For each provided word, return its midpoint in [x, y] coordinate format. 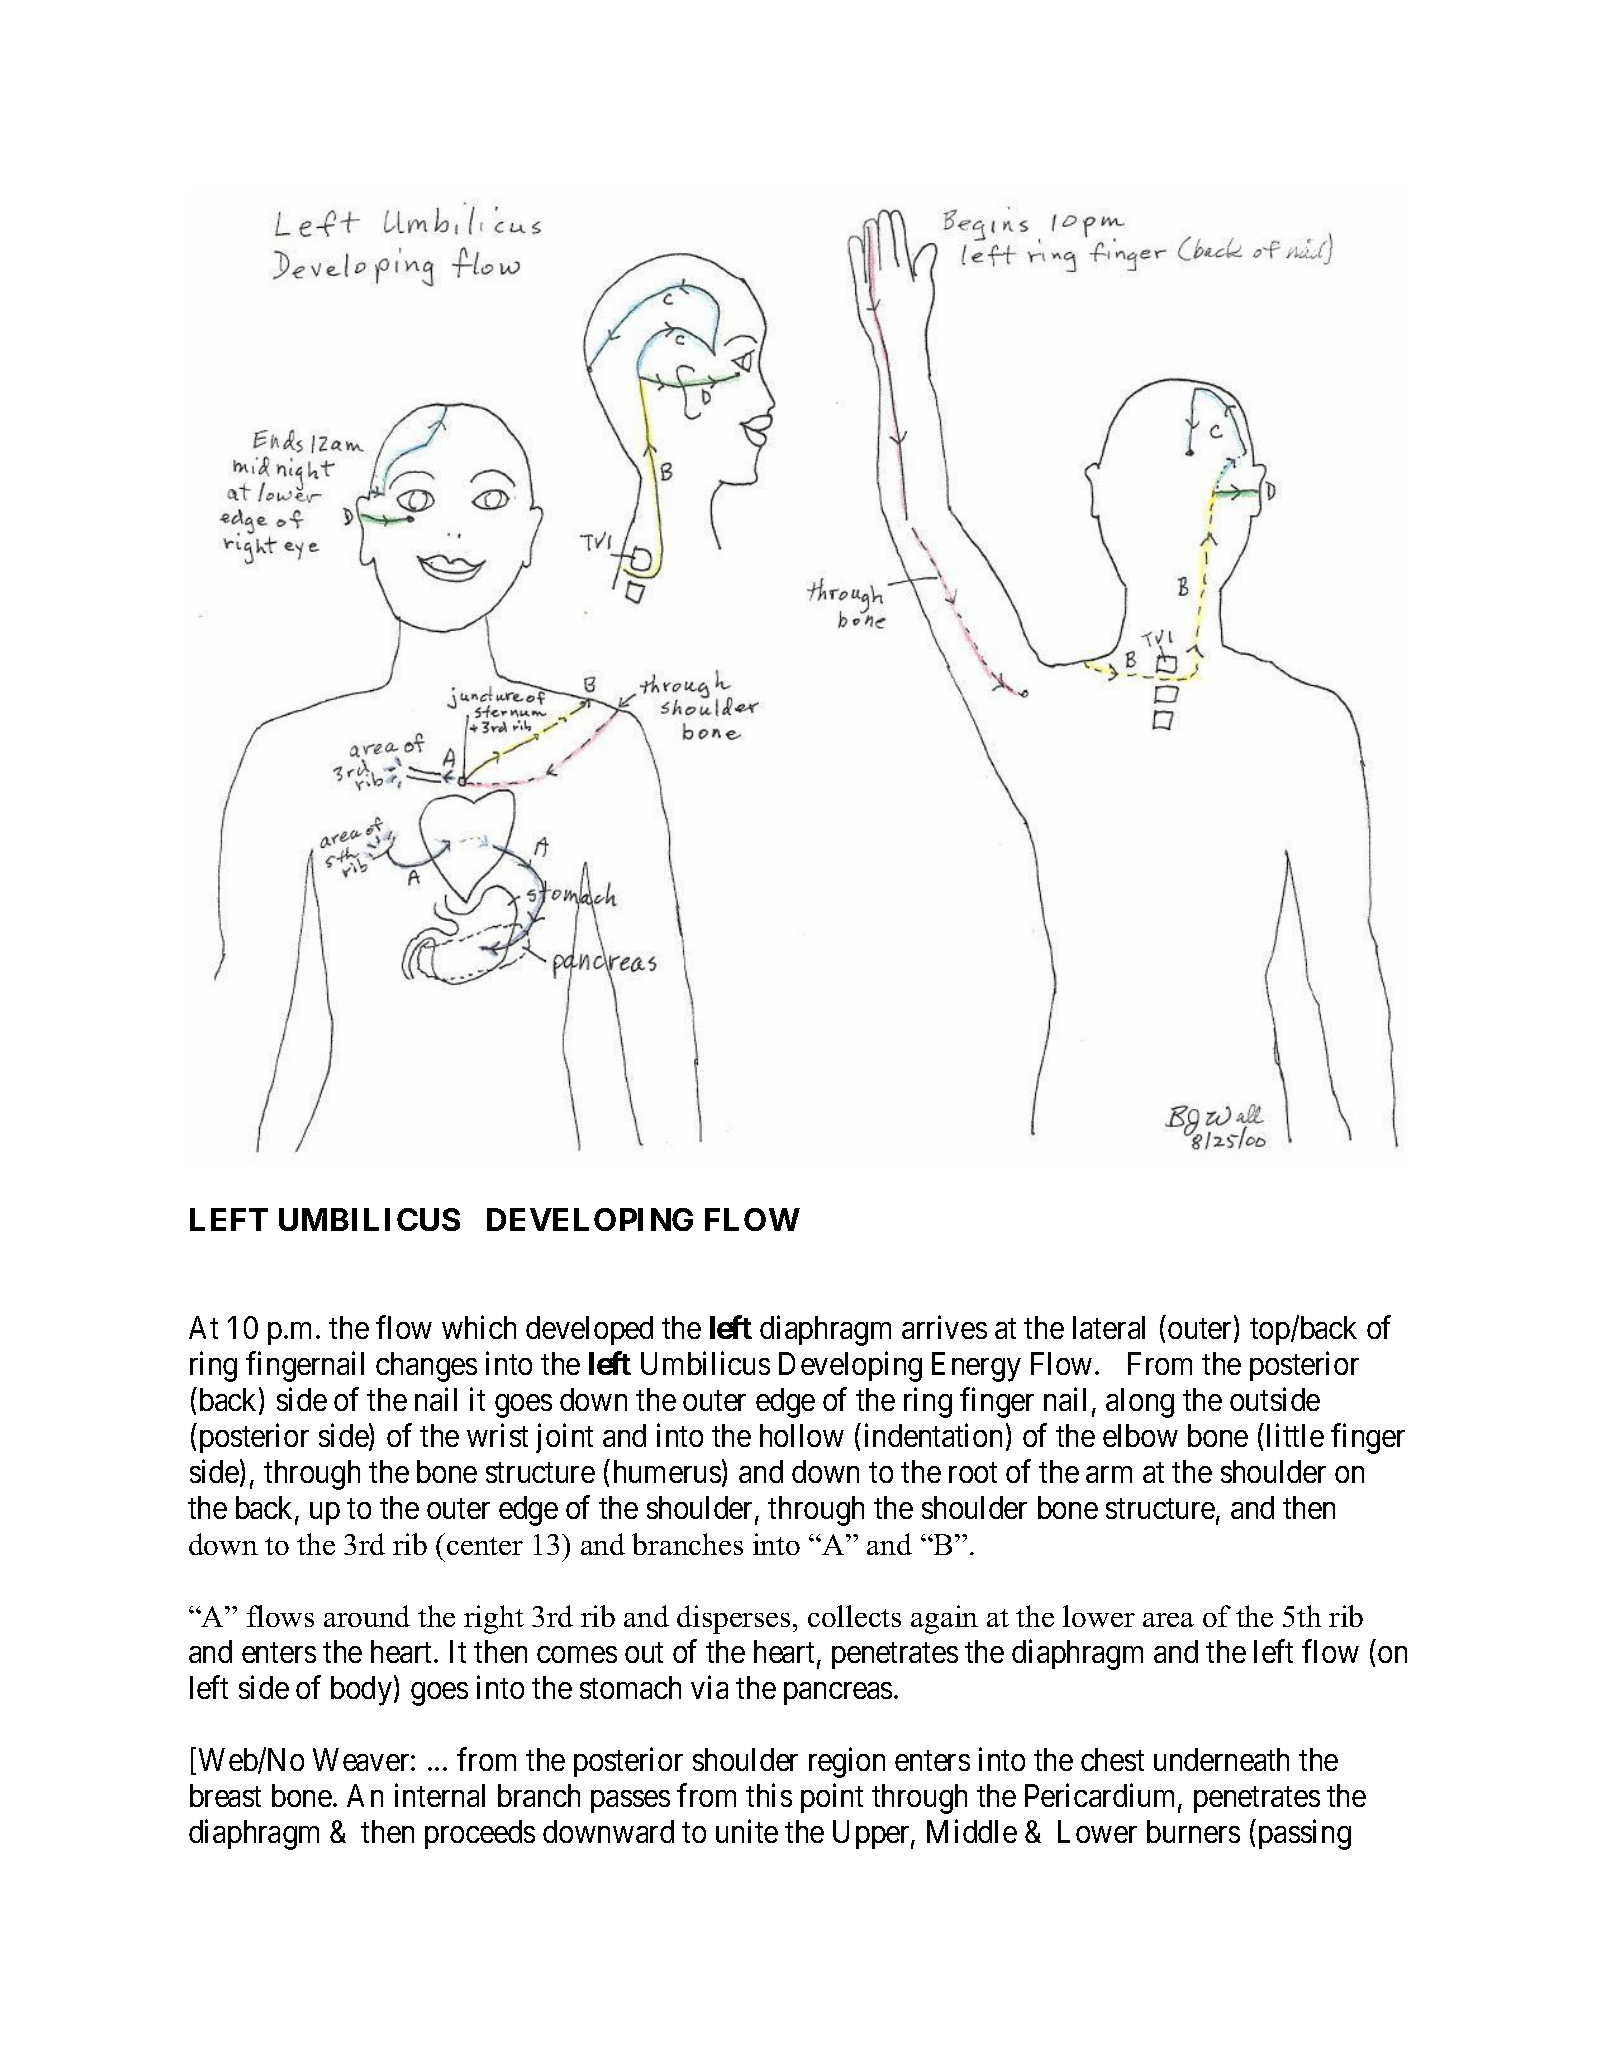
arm [1109, 1474]
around [367, 1616]
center [485, 1546]
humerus [667, 1471]
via [709, 1687]
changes [426, 1367]
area [1168, 1620]
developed [589, 1330]
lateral [1109, 1327]
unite [747, 1831]
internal [440, 1795]
